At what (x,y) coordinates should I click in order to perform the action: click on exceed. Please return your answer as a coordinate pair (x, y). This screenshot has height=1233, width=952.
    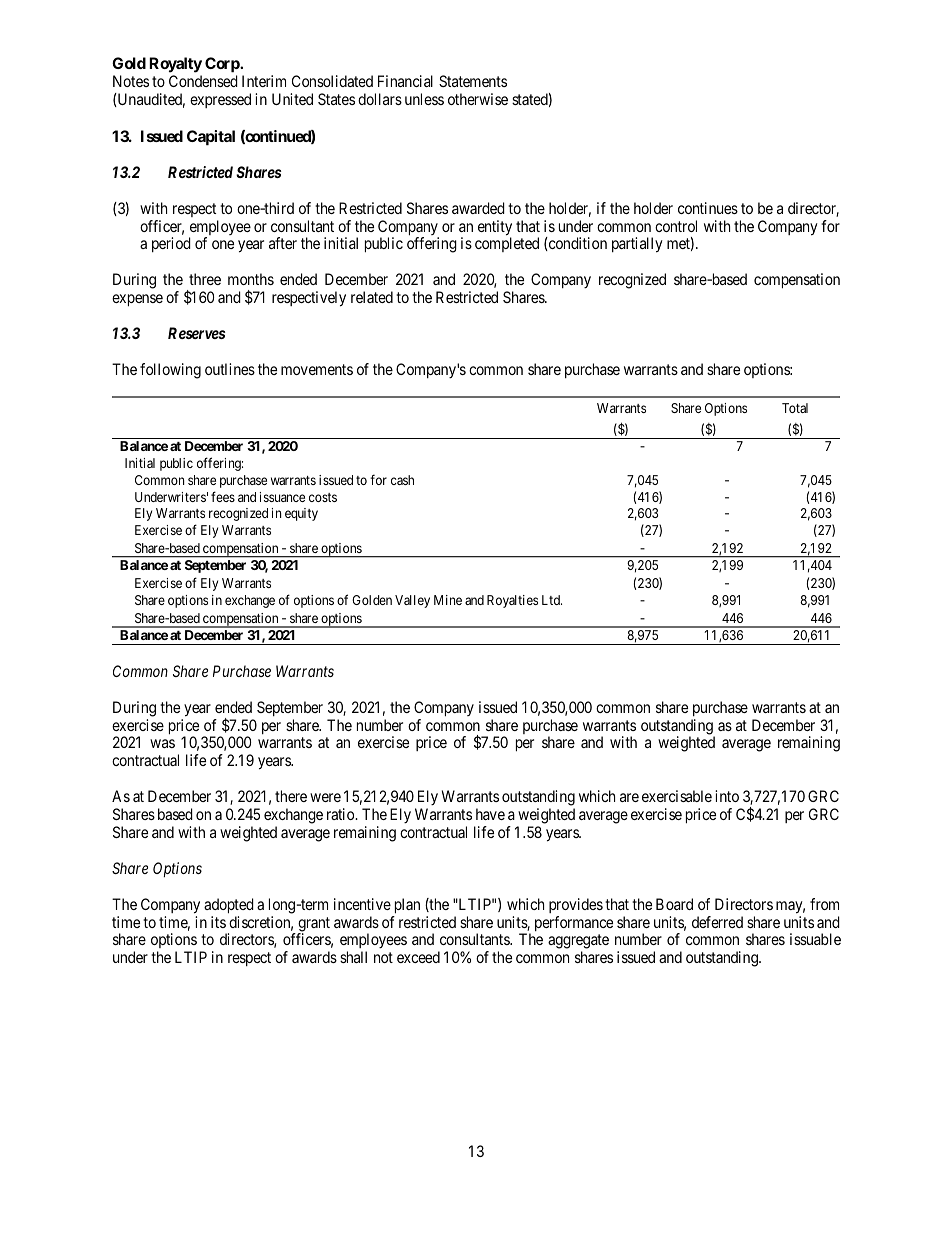
    Looking at the image, I should click on (418, 957).
